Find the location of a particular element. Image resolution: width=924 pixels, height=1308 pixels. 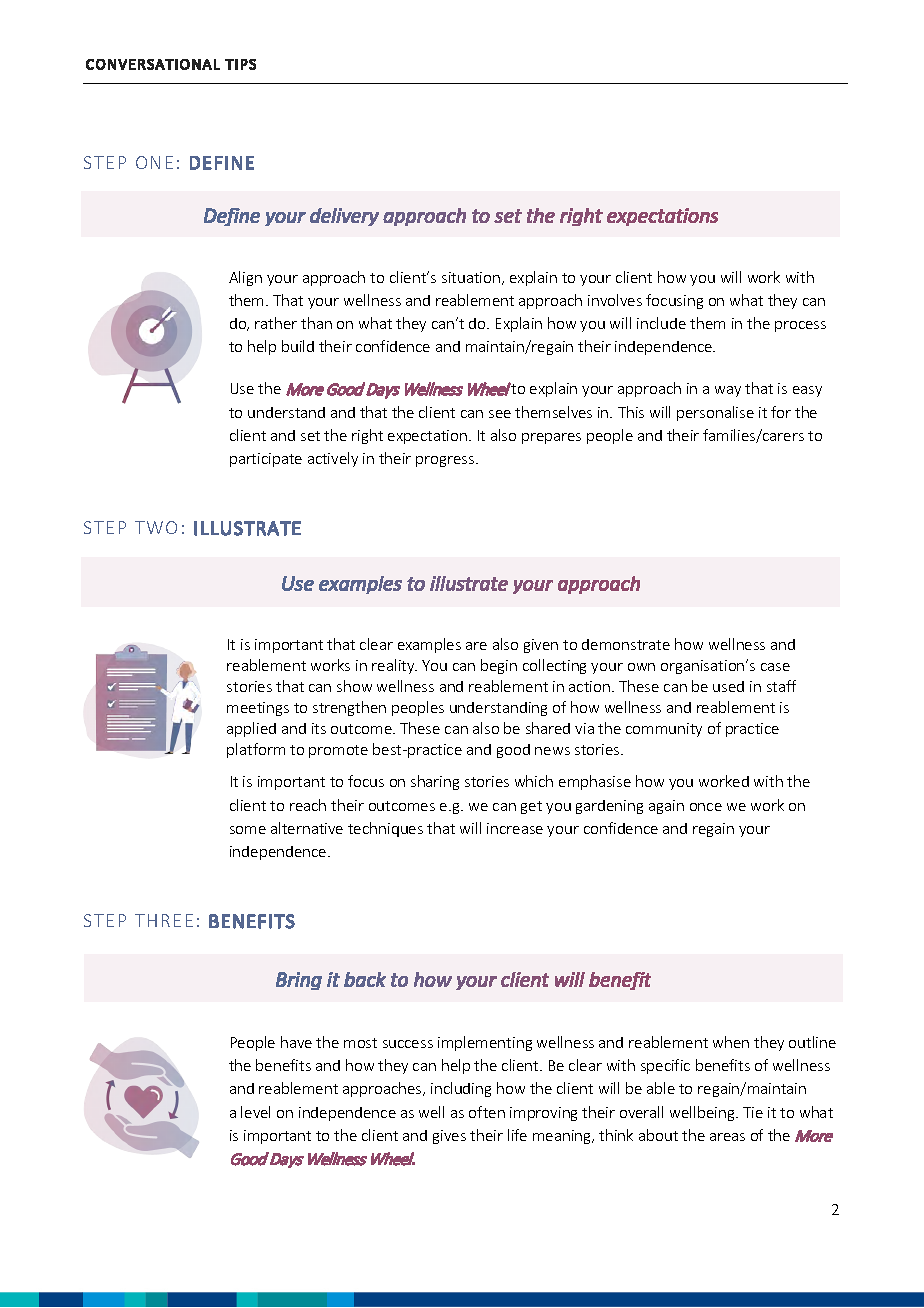

level is located at coordinates (255, 1112).
